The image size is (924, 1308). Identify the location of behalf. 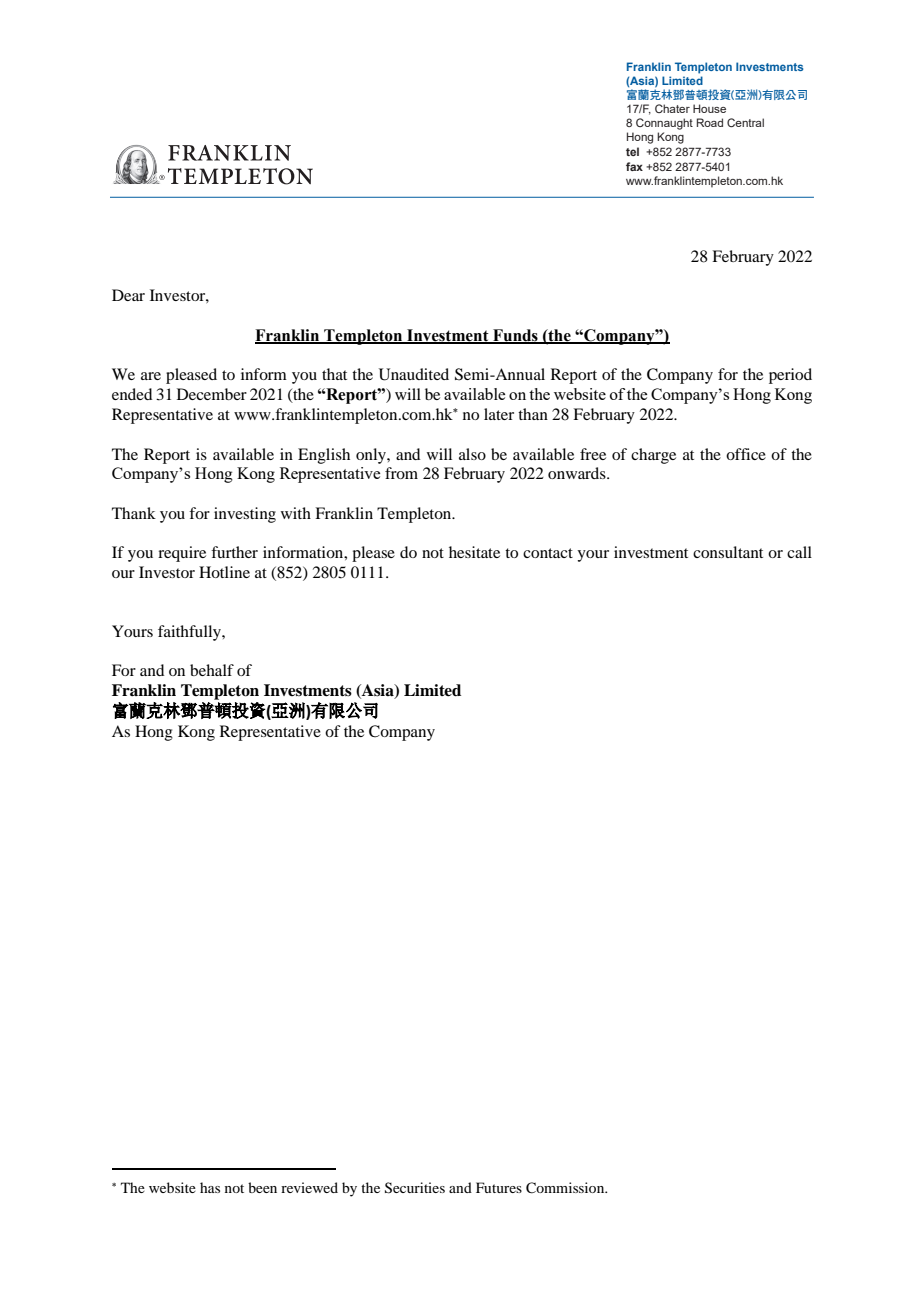
(212, 670).
